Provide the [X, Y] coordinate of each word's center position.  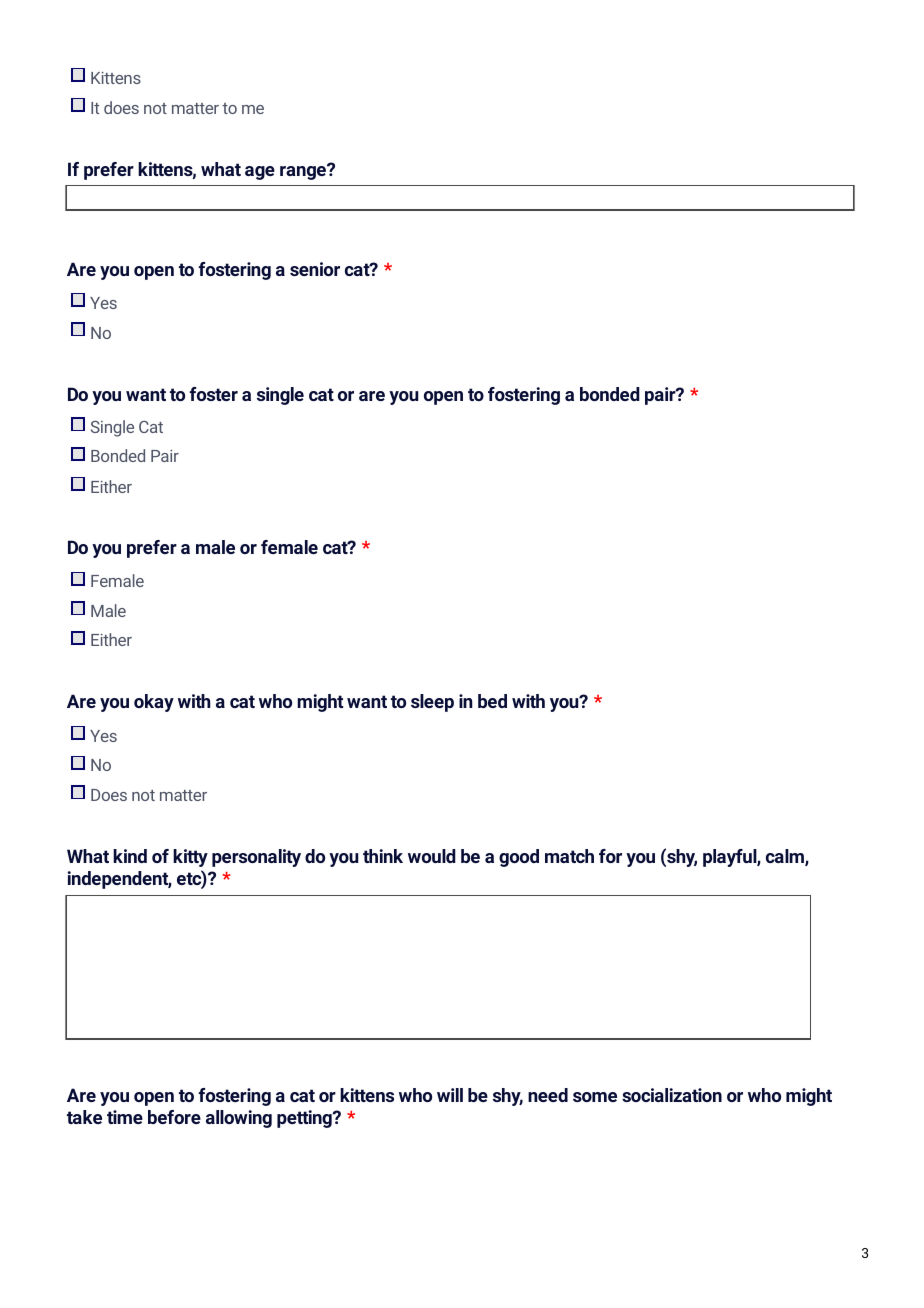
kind [130, 856]
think [383, 856]
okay [154, 703]
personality [256, 858]
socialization [672, 1095]
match [569, 856]
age [260, 173]
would [432, 856]
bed [492, 701]
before [174, 1117]
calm [786, 857]
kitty [190, 858]
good [519, 858]
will [450, 1095]
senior [315, 269]
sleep [432, 703]
